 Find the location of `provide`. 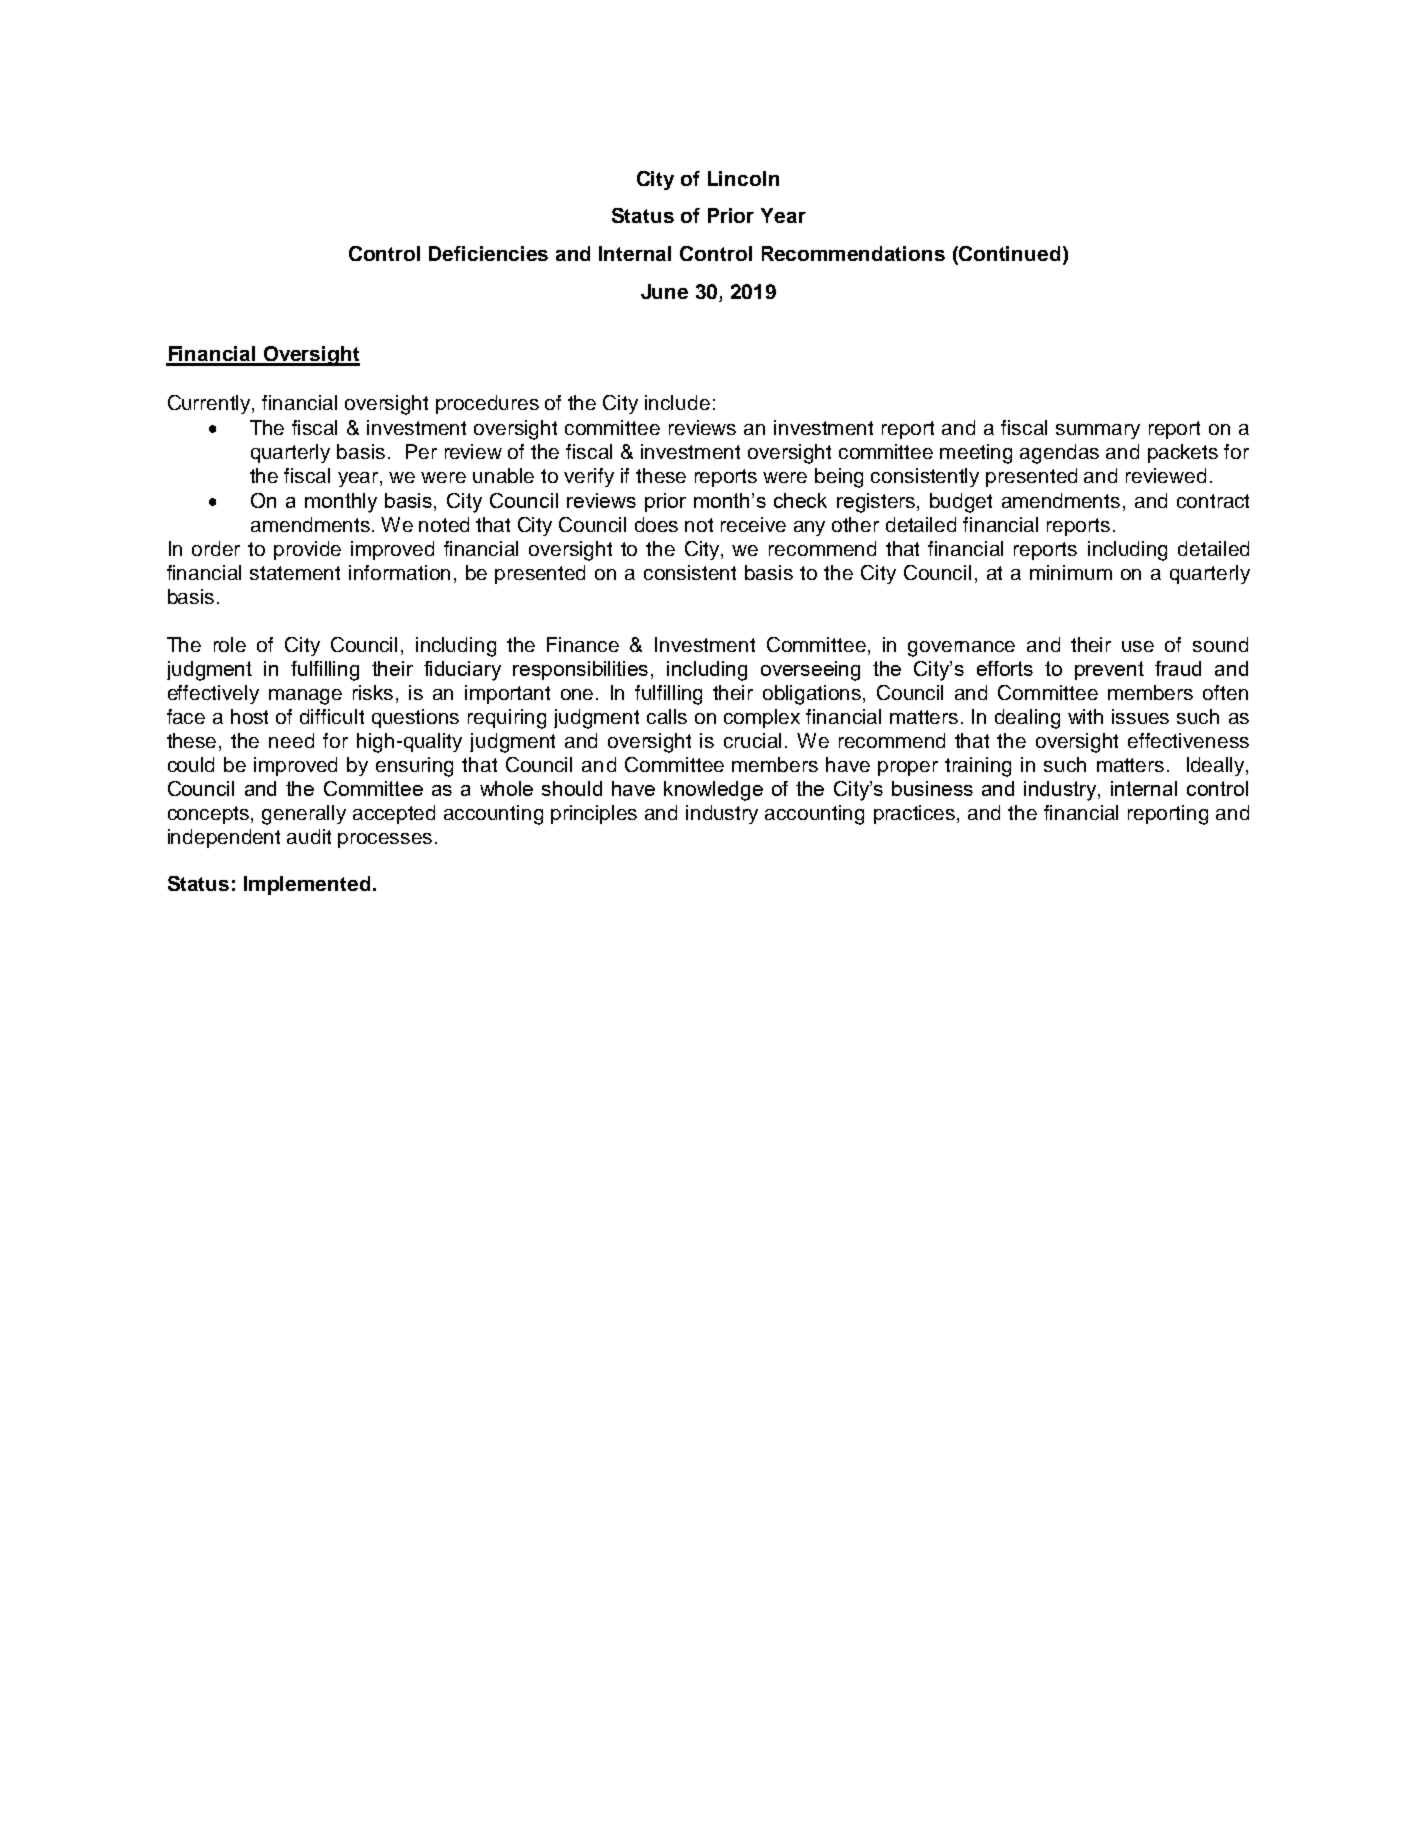

provide is located at coordinates (307, 550).
